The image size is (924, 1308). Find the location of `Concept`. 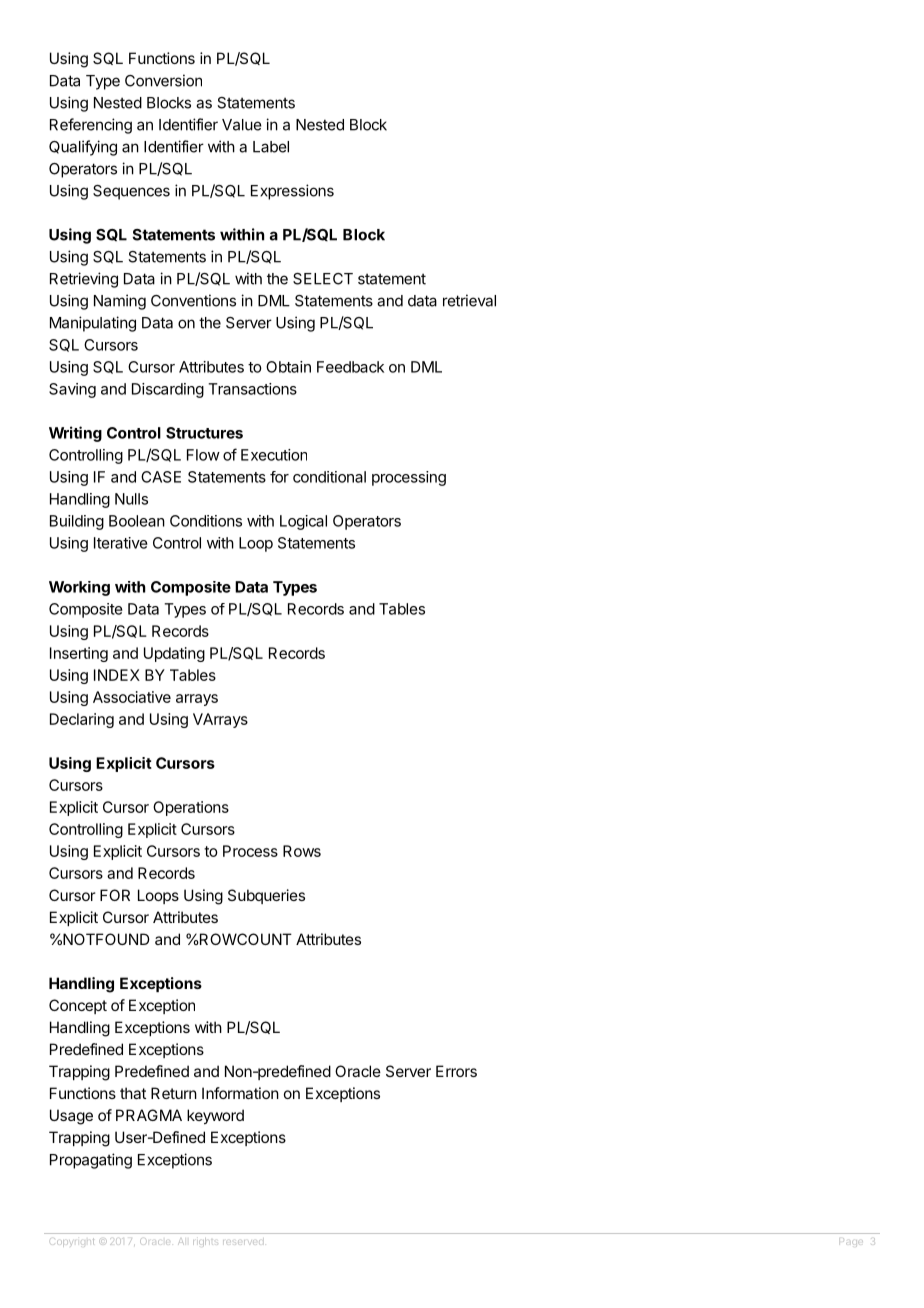

Concept is located at coordinates (78, 1006).
